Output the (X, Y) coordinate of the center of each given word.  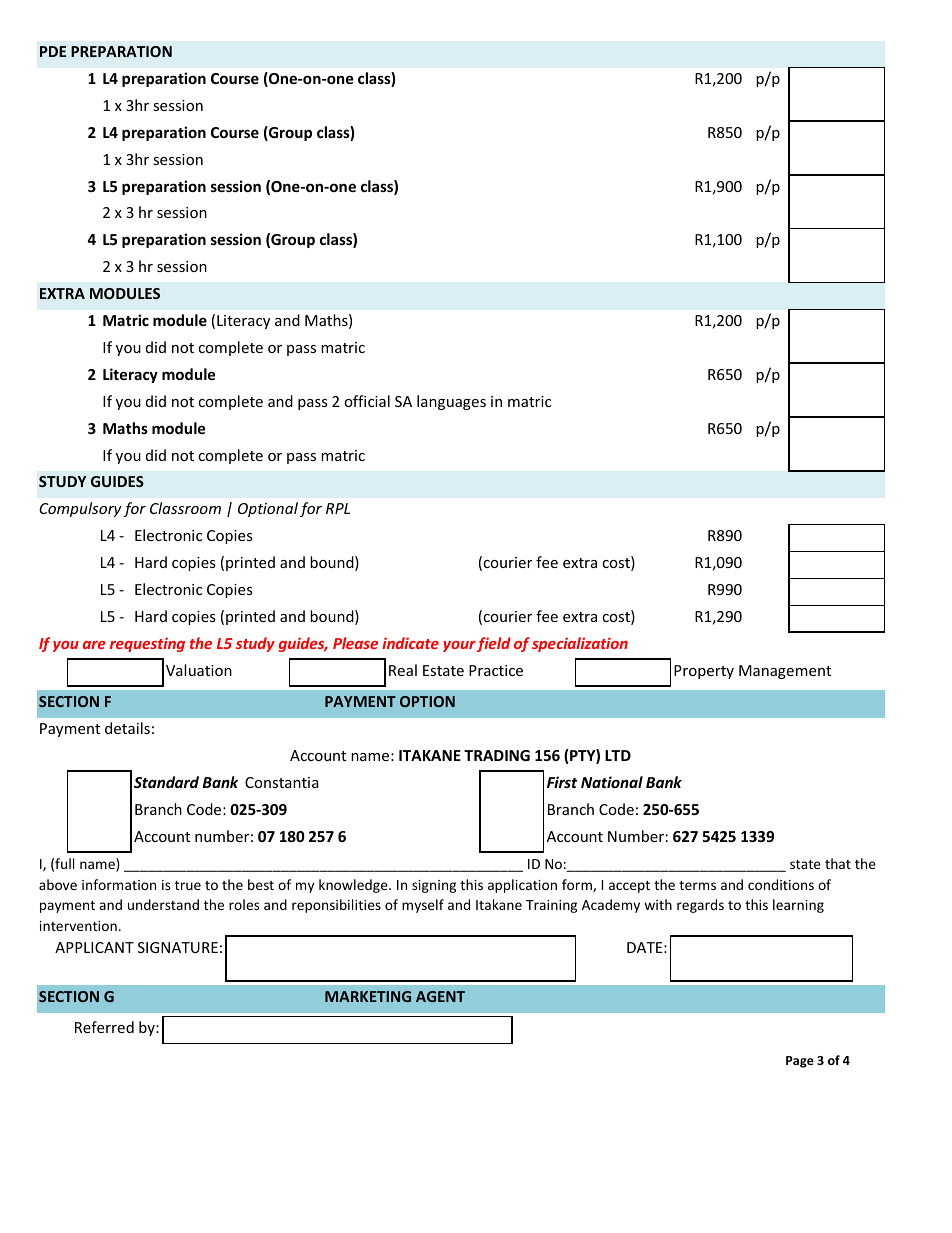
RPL (338, 508)
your (459, 646)
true (188, 885)
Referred (104, 1027)
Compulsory (80, 509)
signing (434, 886)
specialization (580, 644)
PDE (53, 51)
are (94, 645)
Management (785, 672)
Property (704, 672)
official (367, 401)
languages (451, 402)
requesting (147, 644)
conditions (781, 884)
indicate (410, 643)
